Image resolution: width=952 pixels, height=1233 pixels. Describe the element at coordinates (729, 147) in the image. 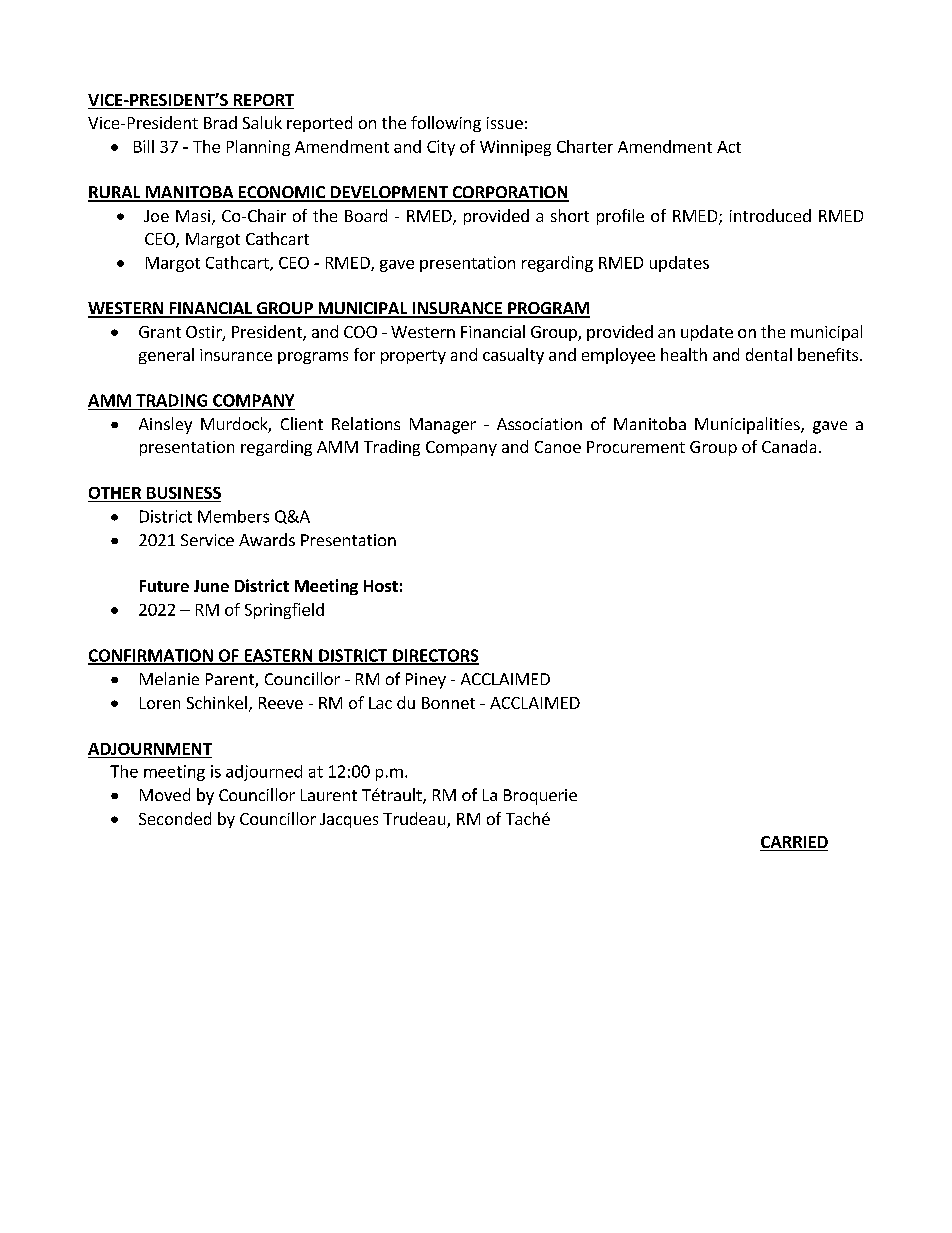

I see `Act` at that location.
